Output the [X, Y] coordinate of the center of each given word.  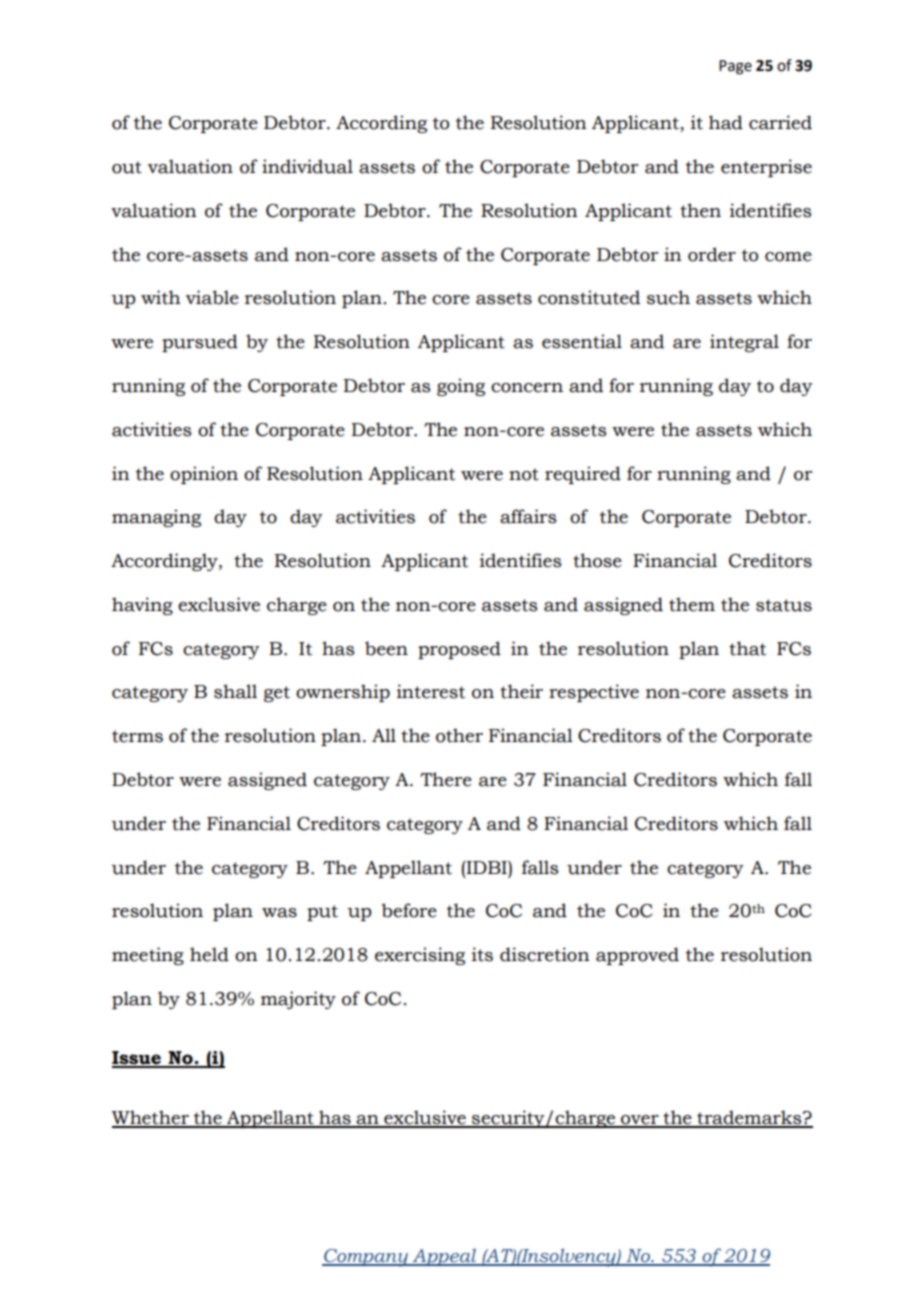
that [747, 648]
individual [307, 166]
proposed [459, 650]
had [726, 122]
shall [235, 691]
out [127, 167]
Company [366, 1258]
